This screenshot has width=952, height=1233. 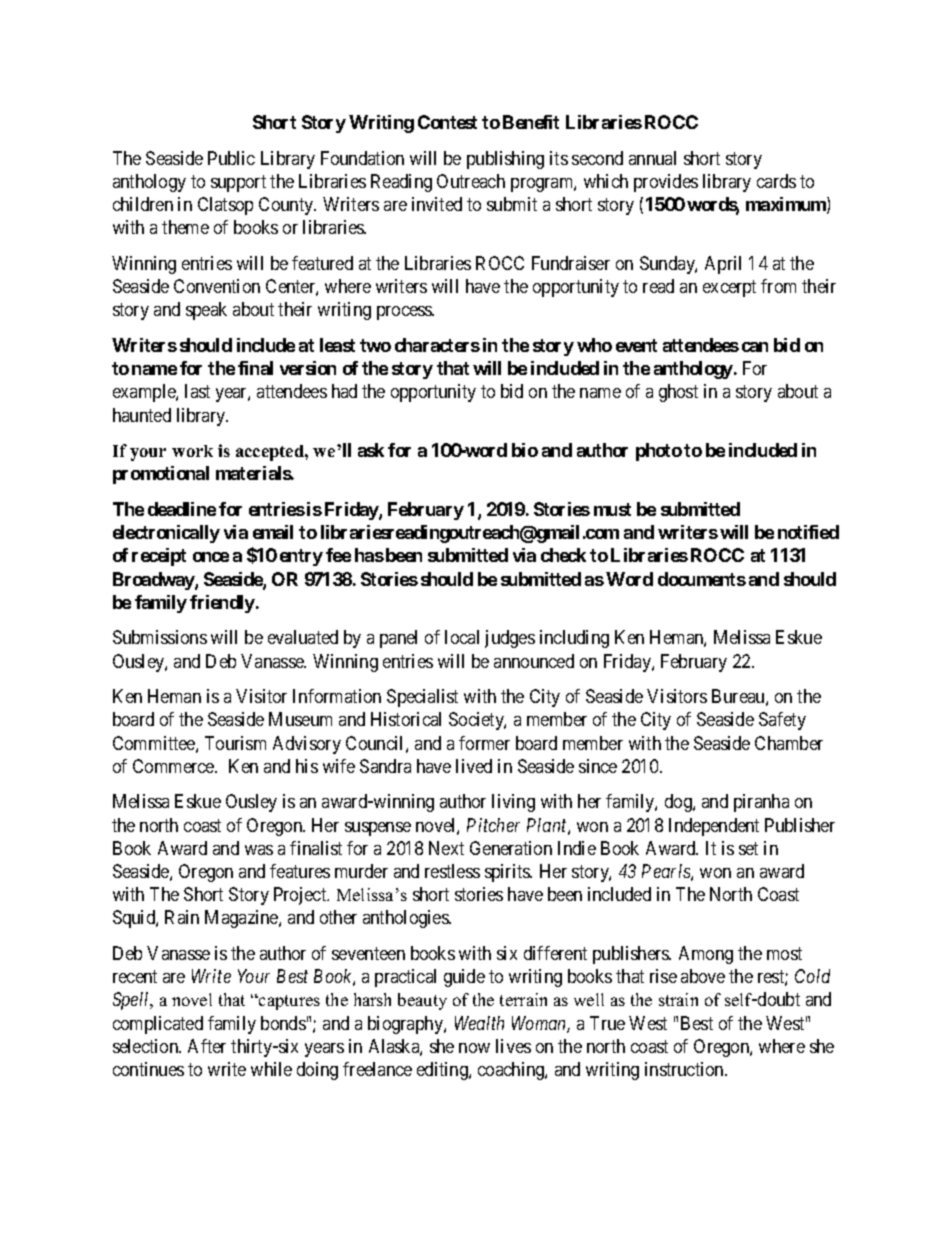 What do you see at coordinates (776, 181) in the screenshot?
I see `cards` at bounding box center [776, 181].
